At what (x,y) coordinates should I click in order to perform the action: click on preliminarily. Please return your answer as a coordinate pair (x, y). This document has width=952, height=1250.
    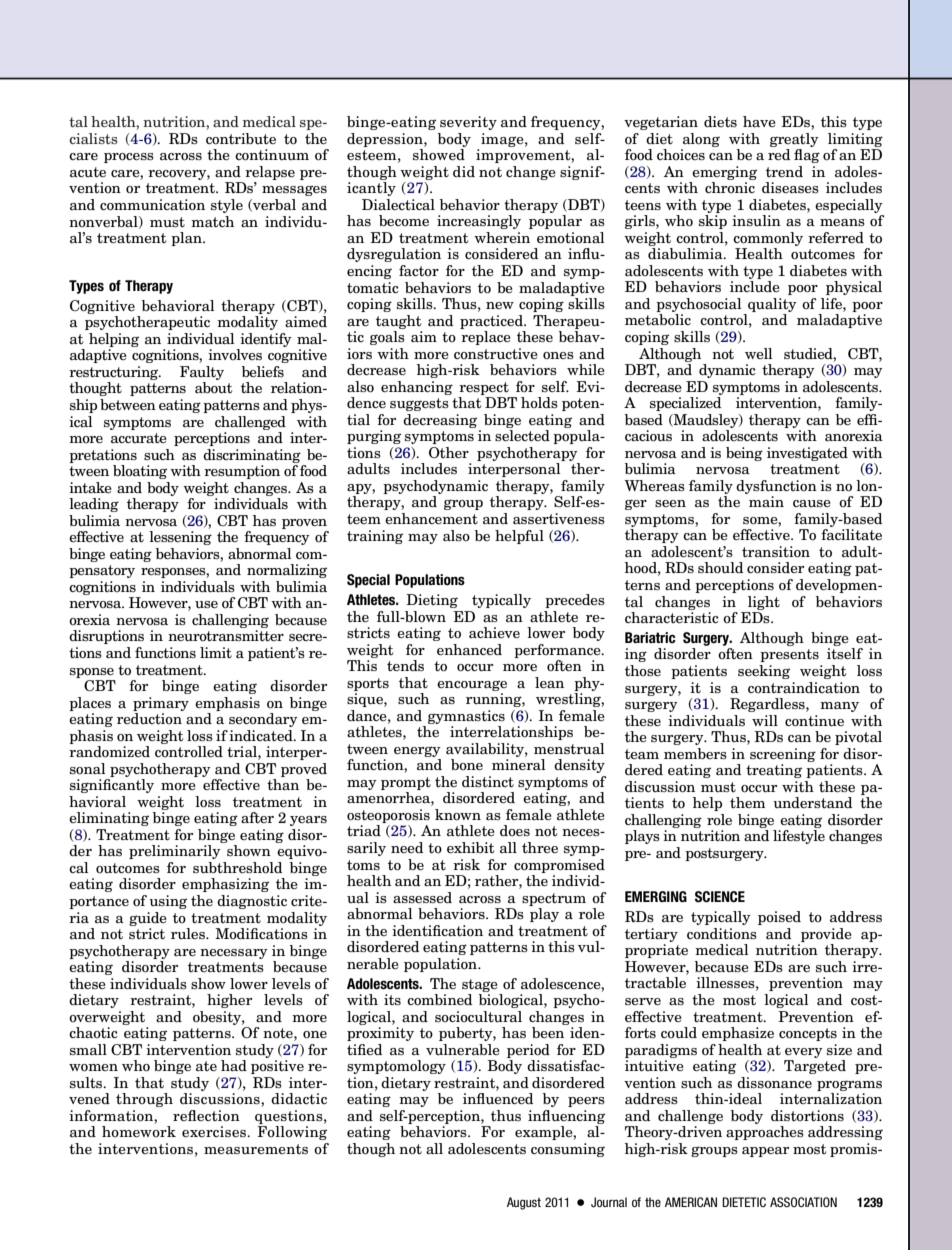
    Looking at the image, I should click on (175, 852).
